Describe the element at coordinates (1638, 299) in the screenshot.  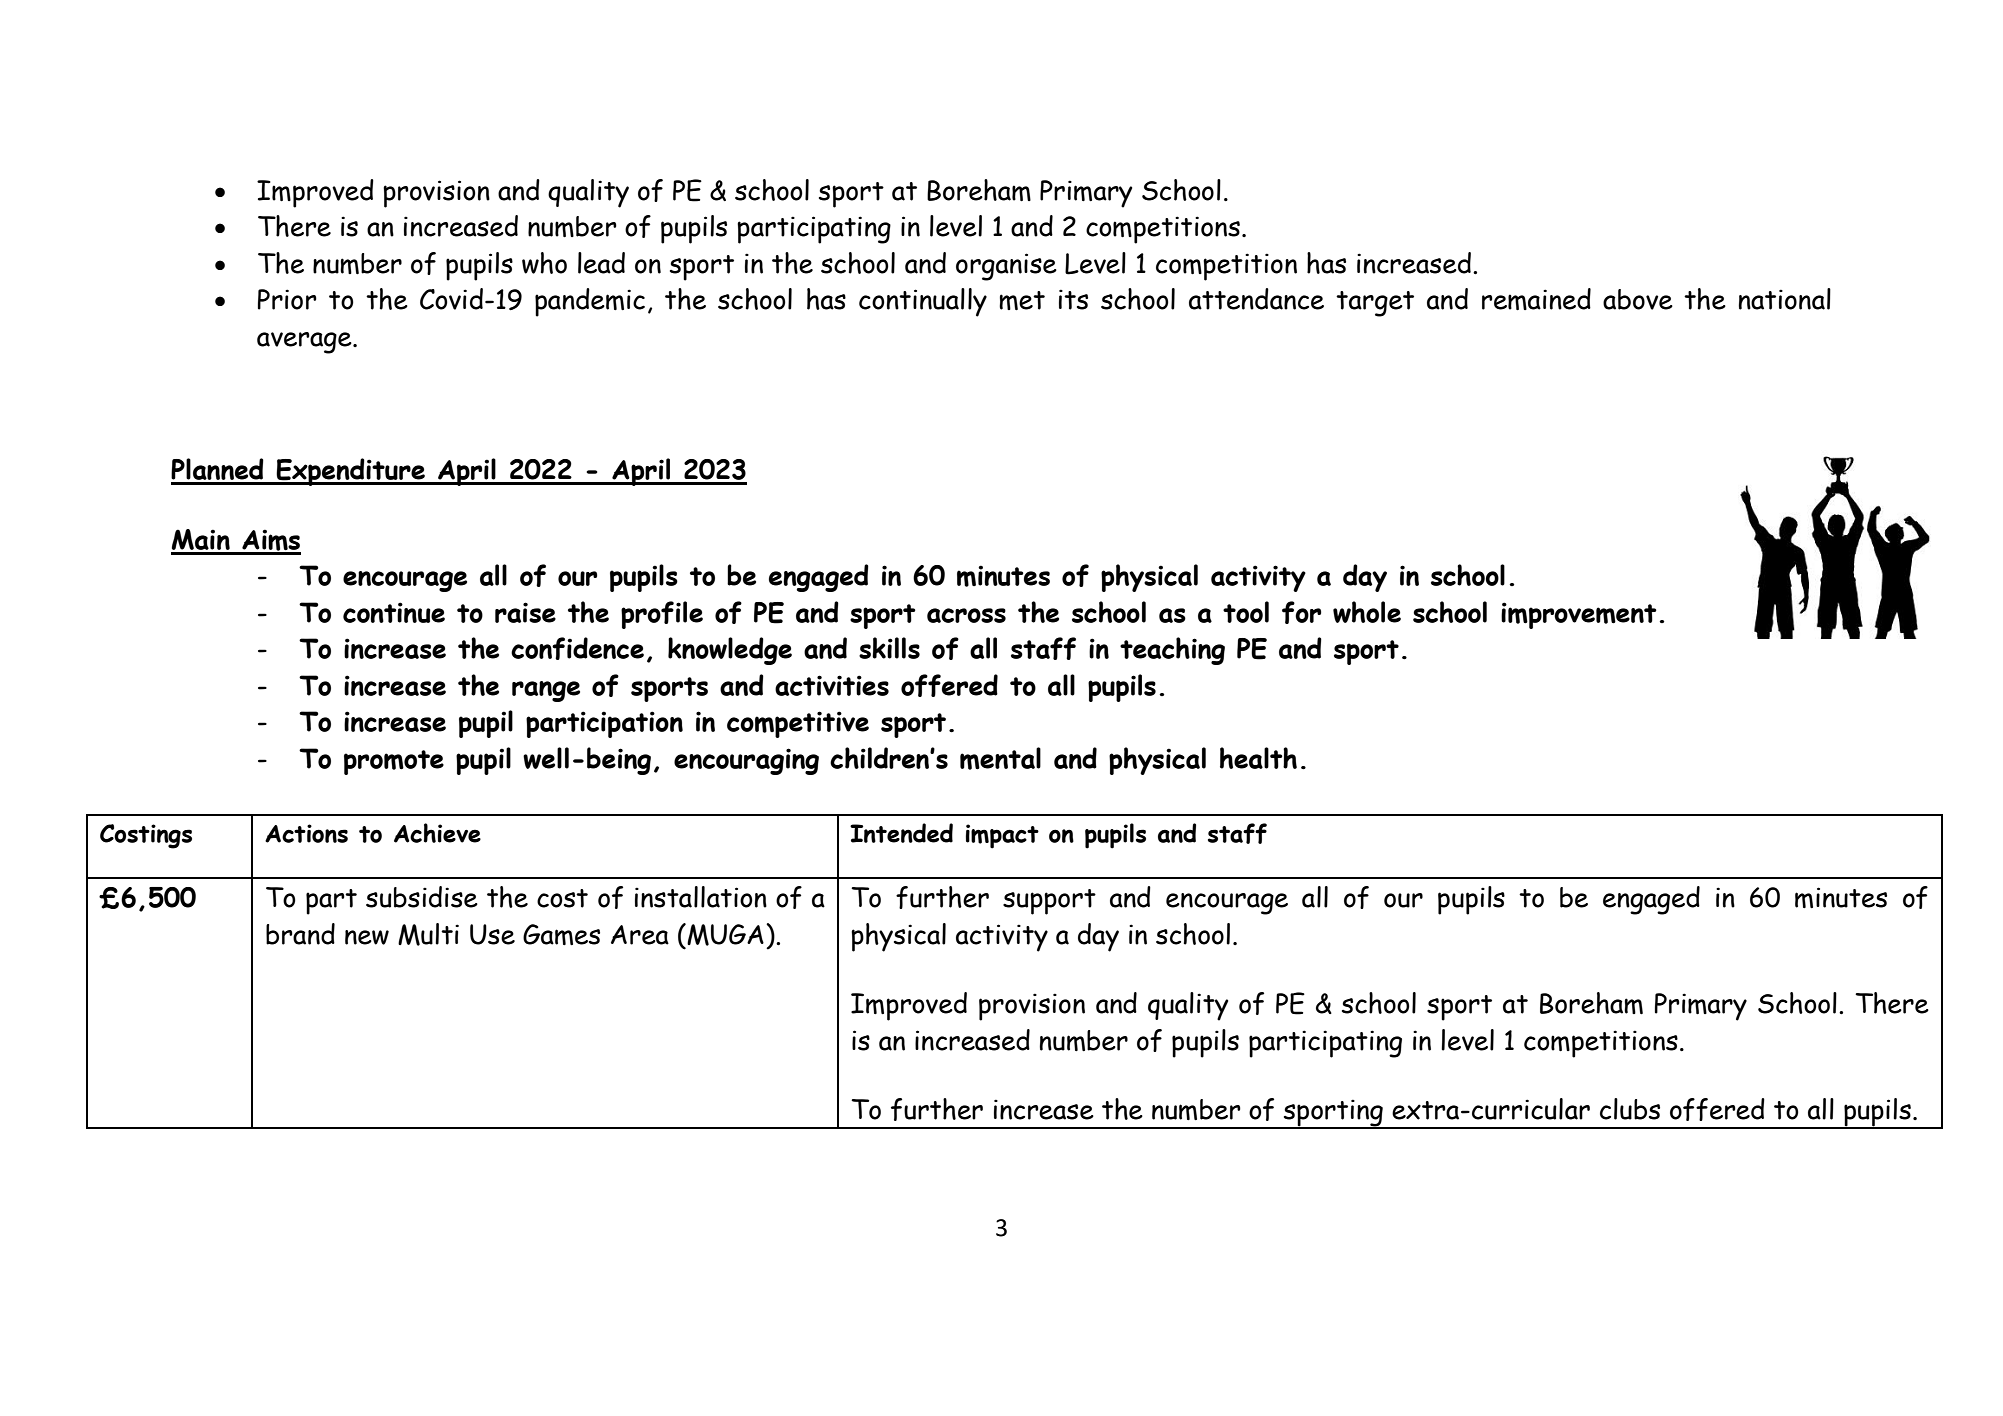
I see `above` at that location.
